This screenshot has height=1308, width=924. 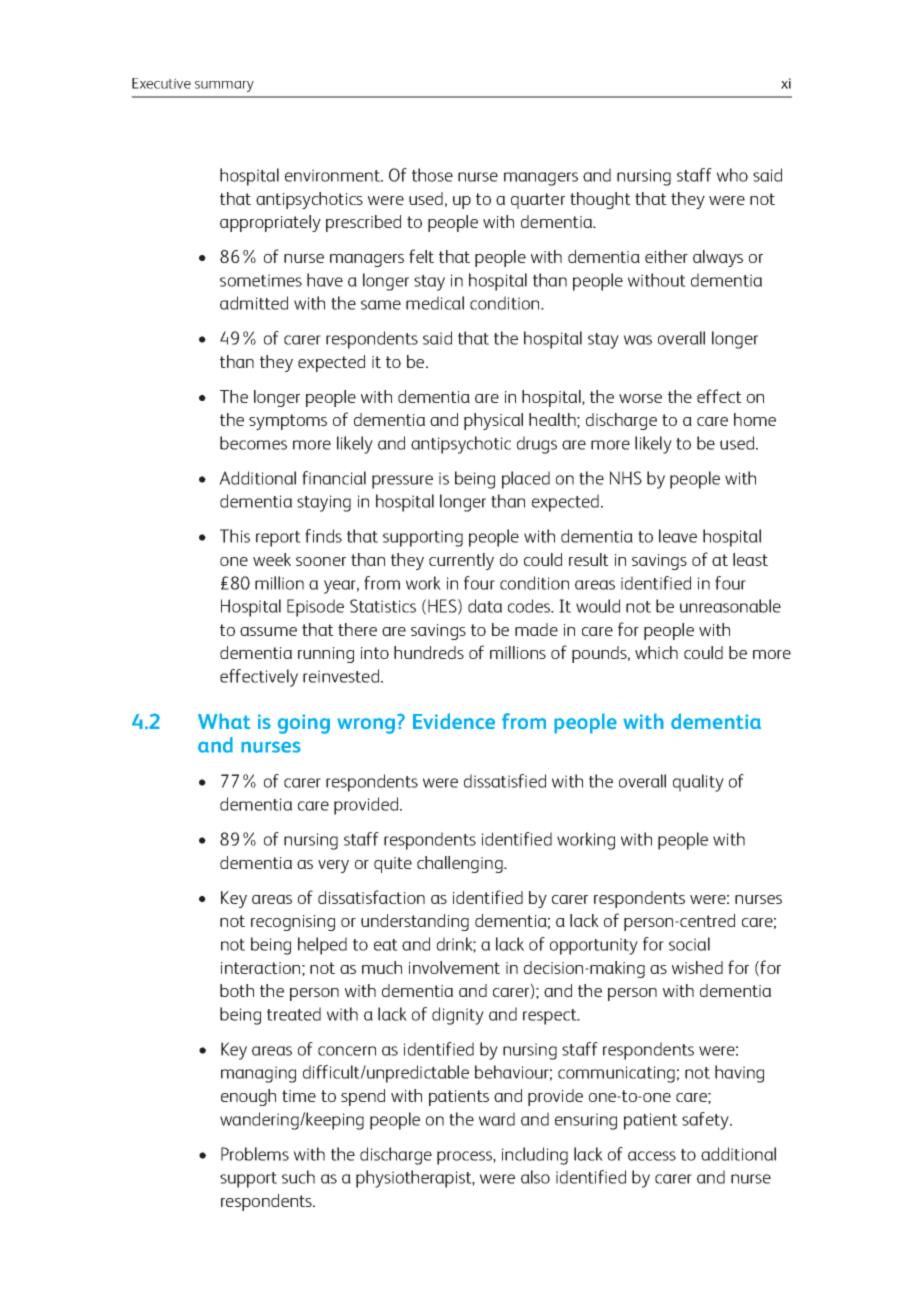 What do you see at coordinates (224, 86) in the screenshot?
I see `summary` at bounding box center [224, 86].
